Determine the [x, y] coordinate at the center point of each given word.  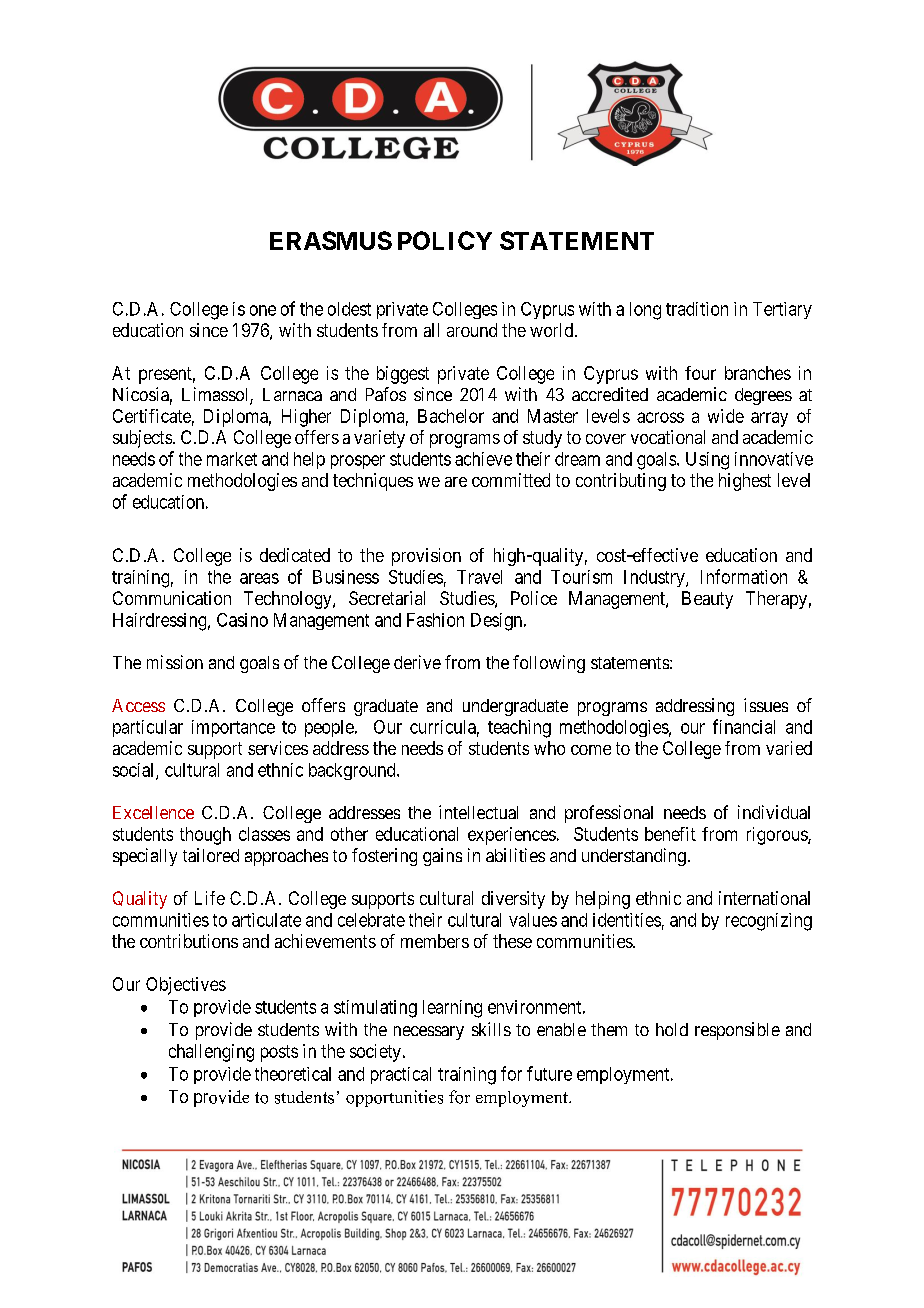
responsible [737, 1031]
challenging [211, 1053]
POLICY [445, 240]
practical [401, 1075]
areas [259, 578]
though [205, 836]
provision [426, 557]
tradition [697, 309]
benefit [670, 834]
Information [744, 576]
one [263, 310]
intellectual [478, 812]
